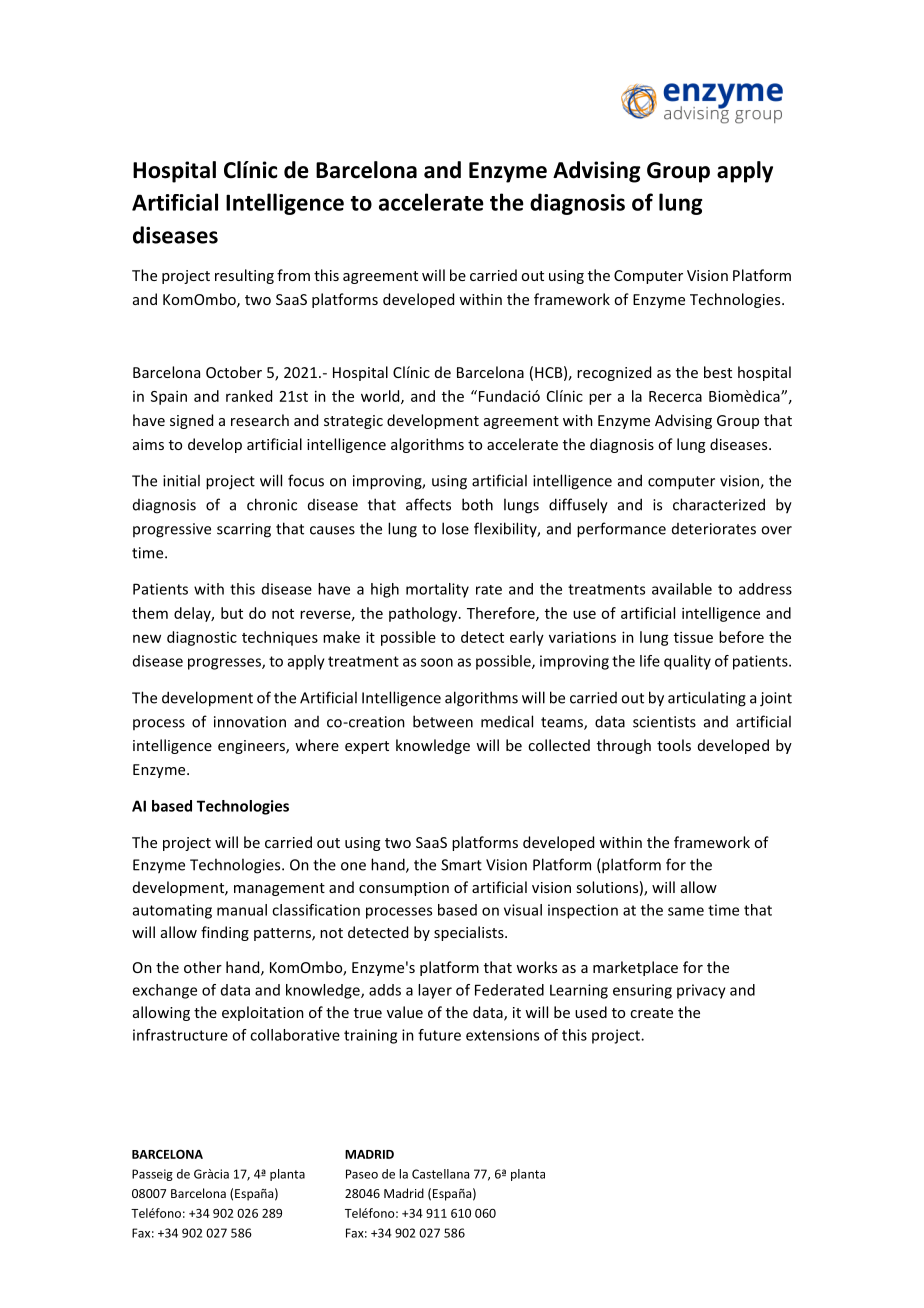 The image size is (924, 1308). Describe the element at coordinates (439, 1035) in the screenshot. I see `future` at that location.
